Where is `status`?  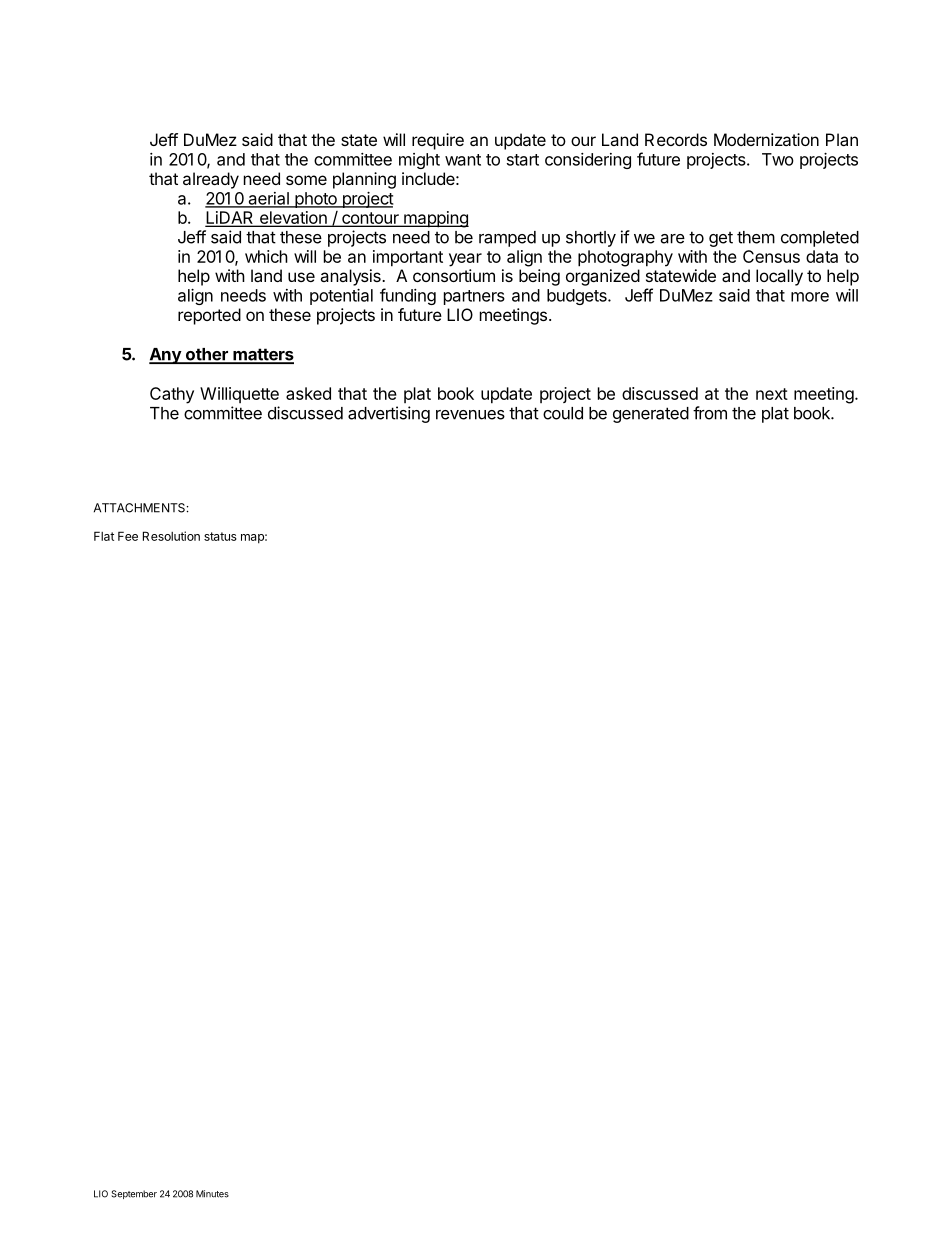
status is located at coordinates (220, 536).
